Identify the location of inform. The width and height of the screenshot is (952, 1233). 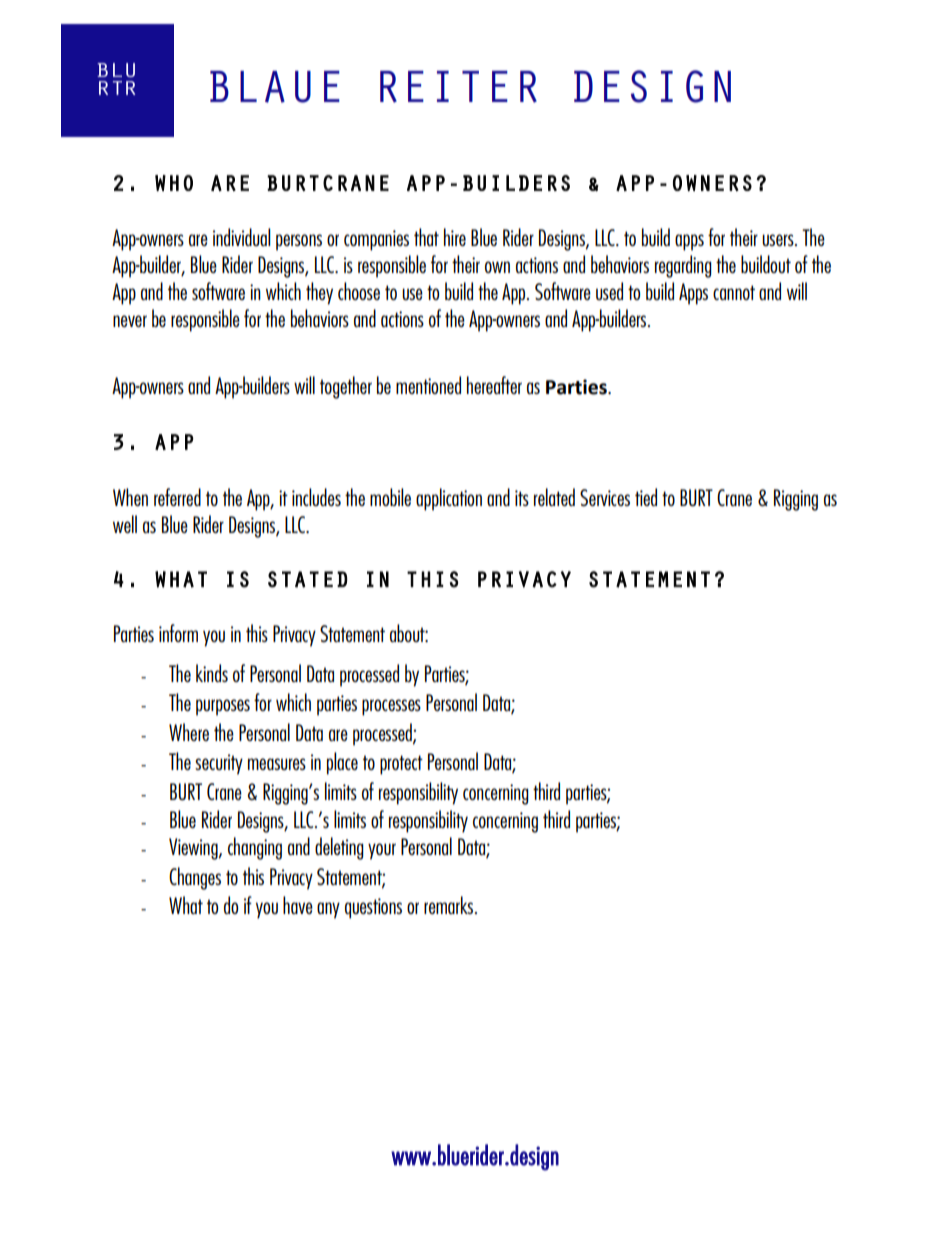
(178, 633).
